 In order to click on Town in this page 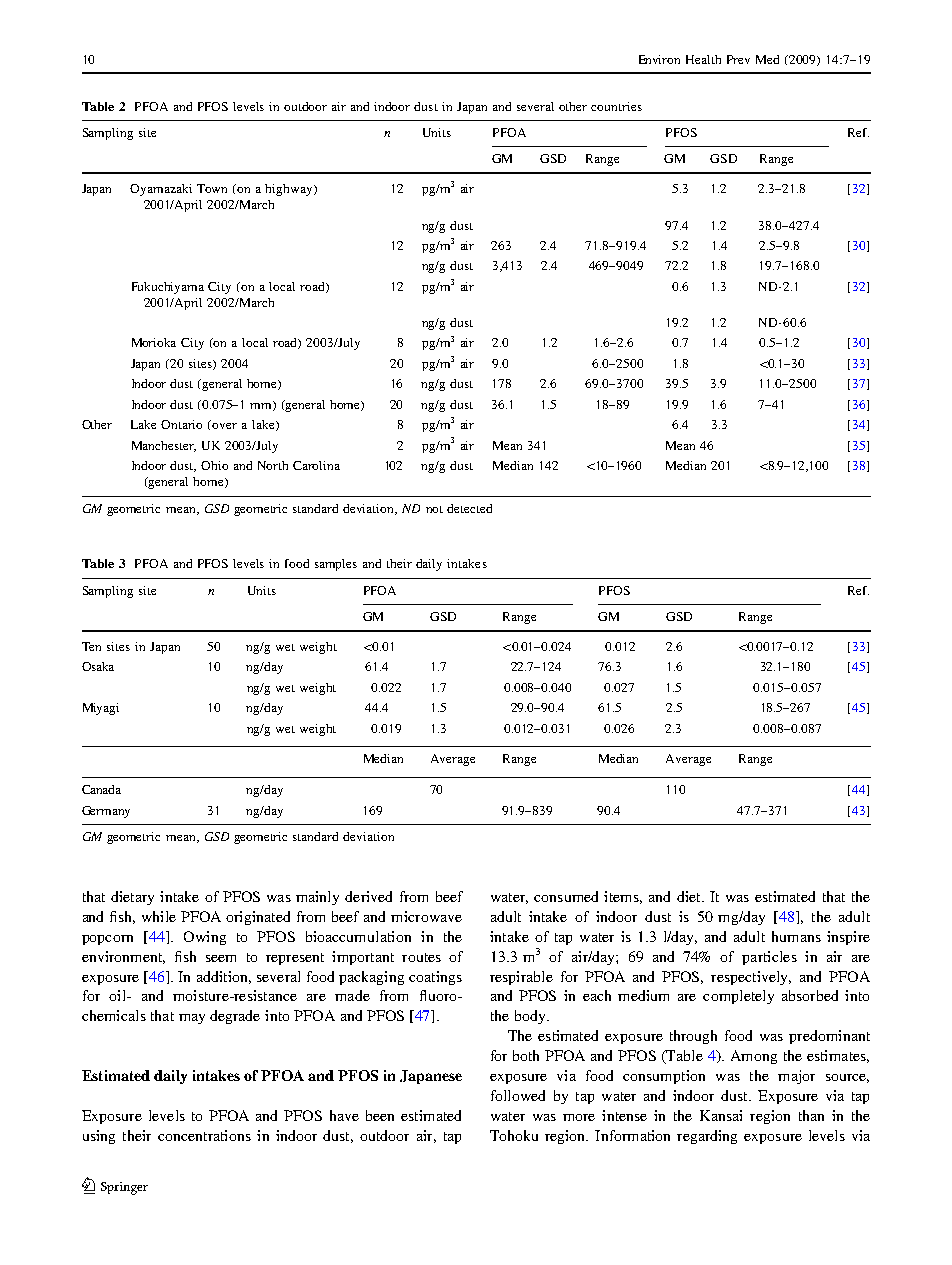, I will do `click(212, 188)`.
